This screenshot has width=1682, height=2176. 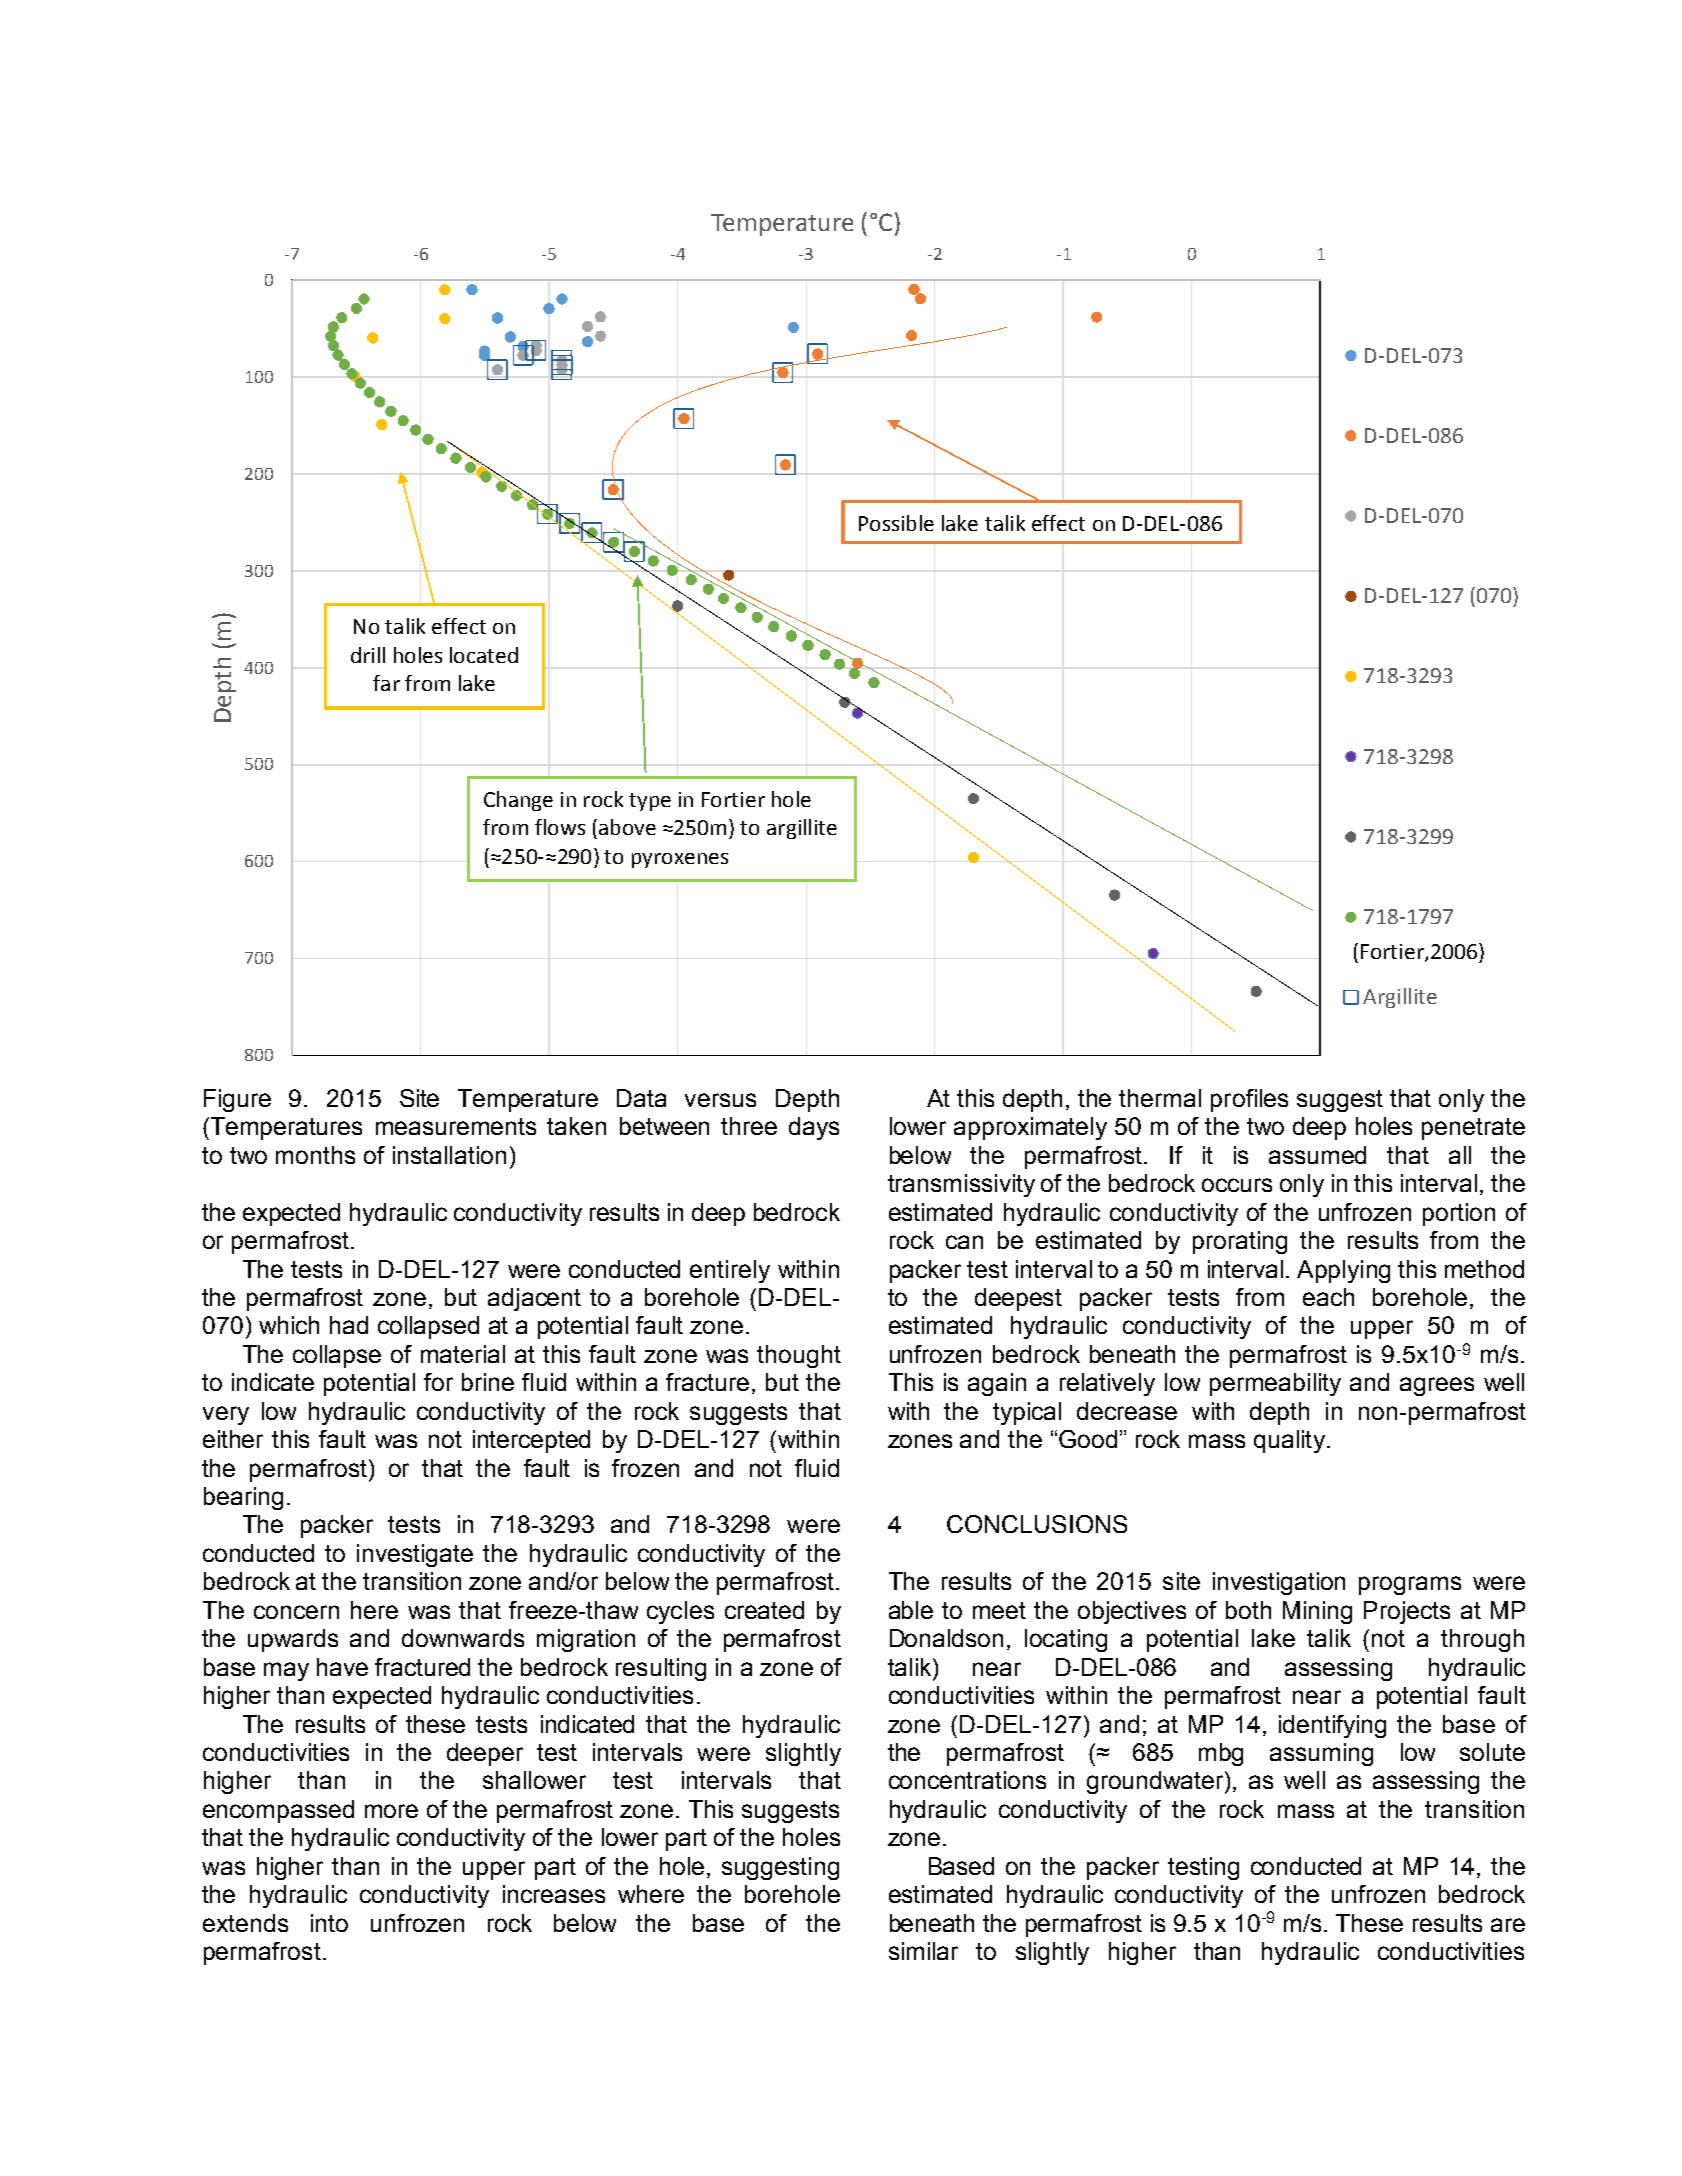 What do you see at coordinates (368, 655) in the screenshot?
I see `drill` at bounding box center [368, 655].
